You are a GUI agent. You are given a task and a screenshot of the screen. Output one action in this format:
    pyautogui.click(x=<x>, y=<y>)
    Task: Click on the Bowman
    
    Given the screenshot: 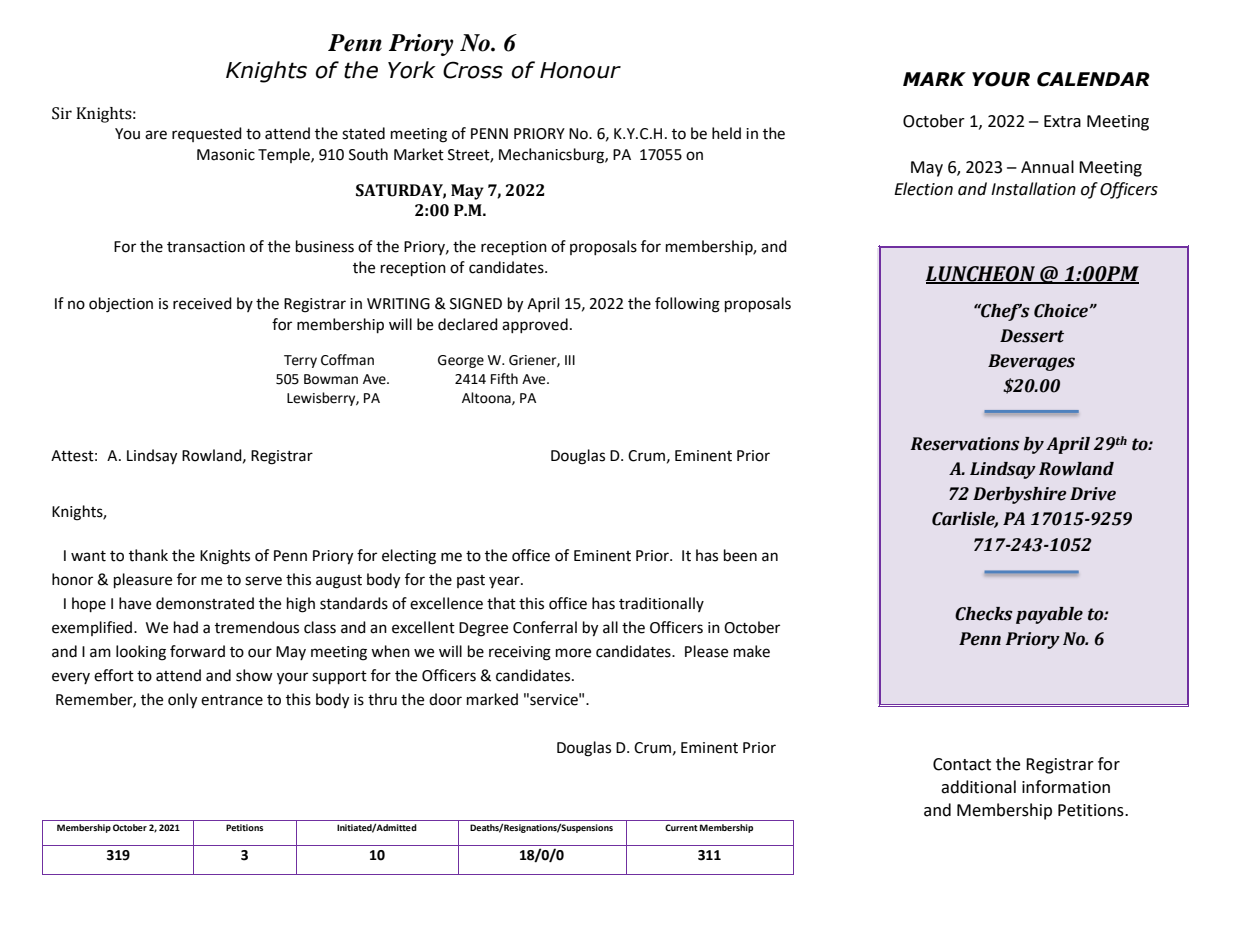 What is the action you would take?
    pyautogui.click(x=331, y=379)
